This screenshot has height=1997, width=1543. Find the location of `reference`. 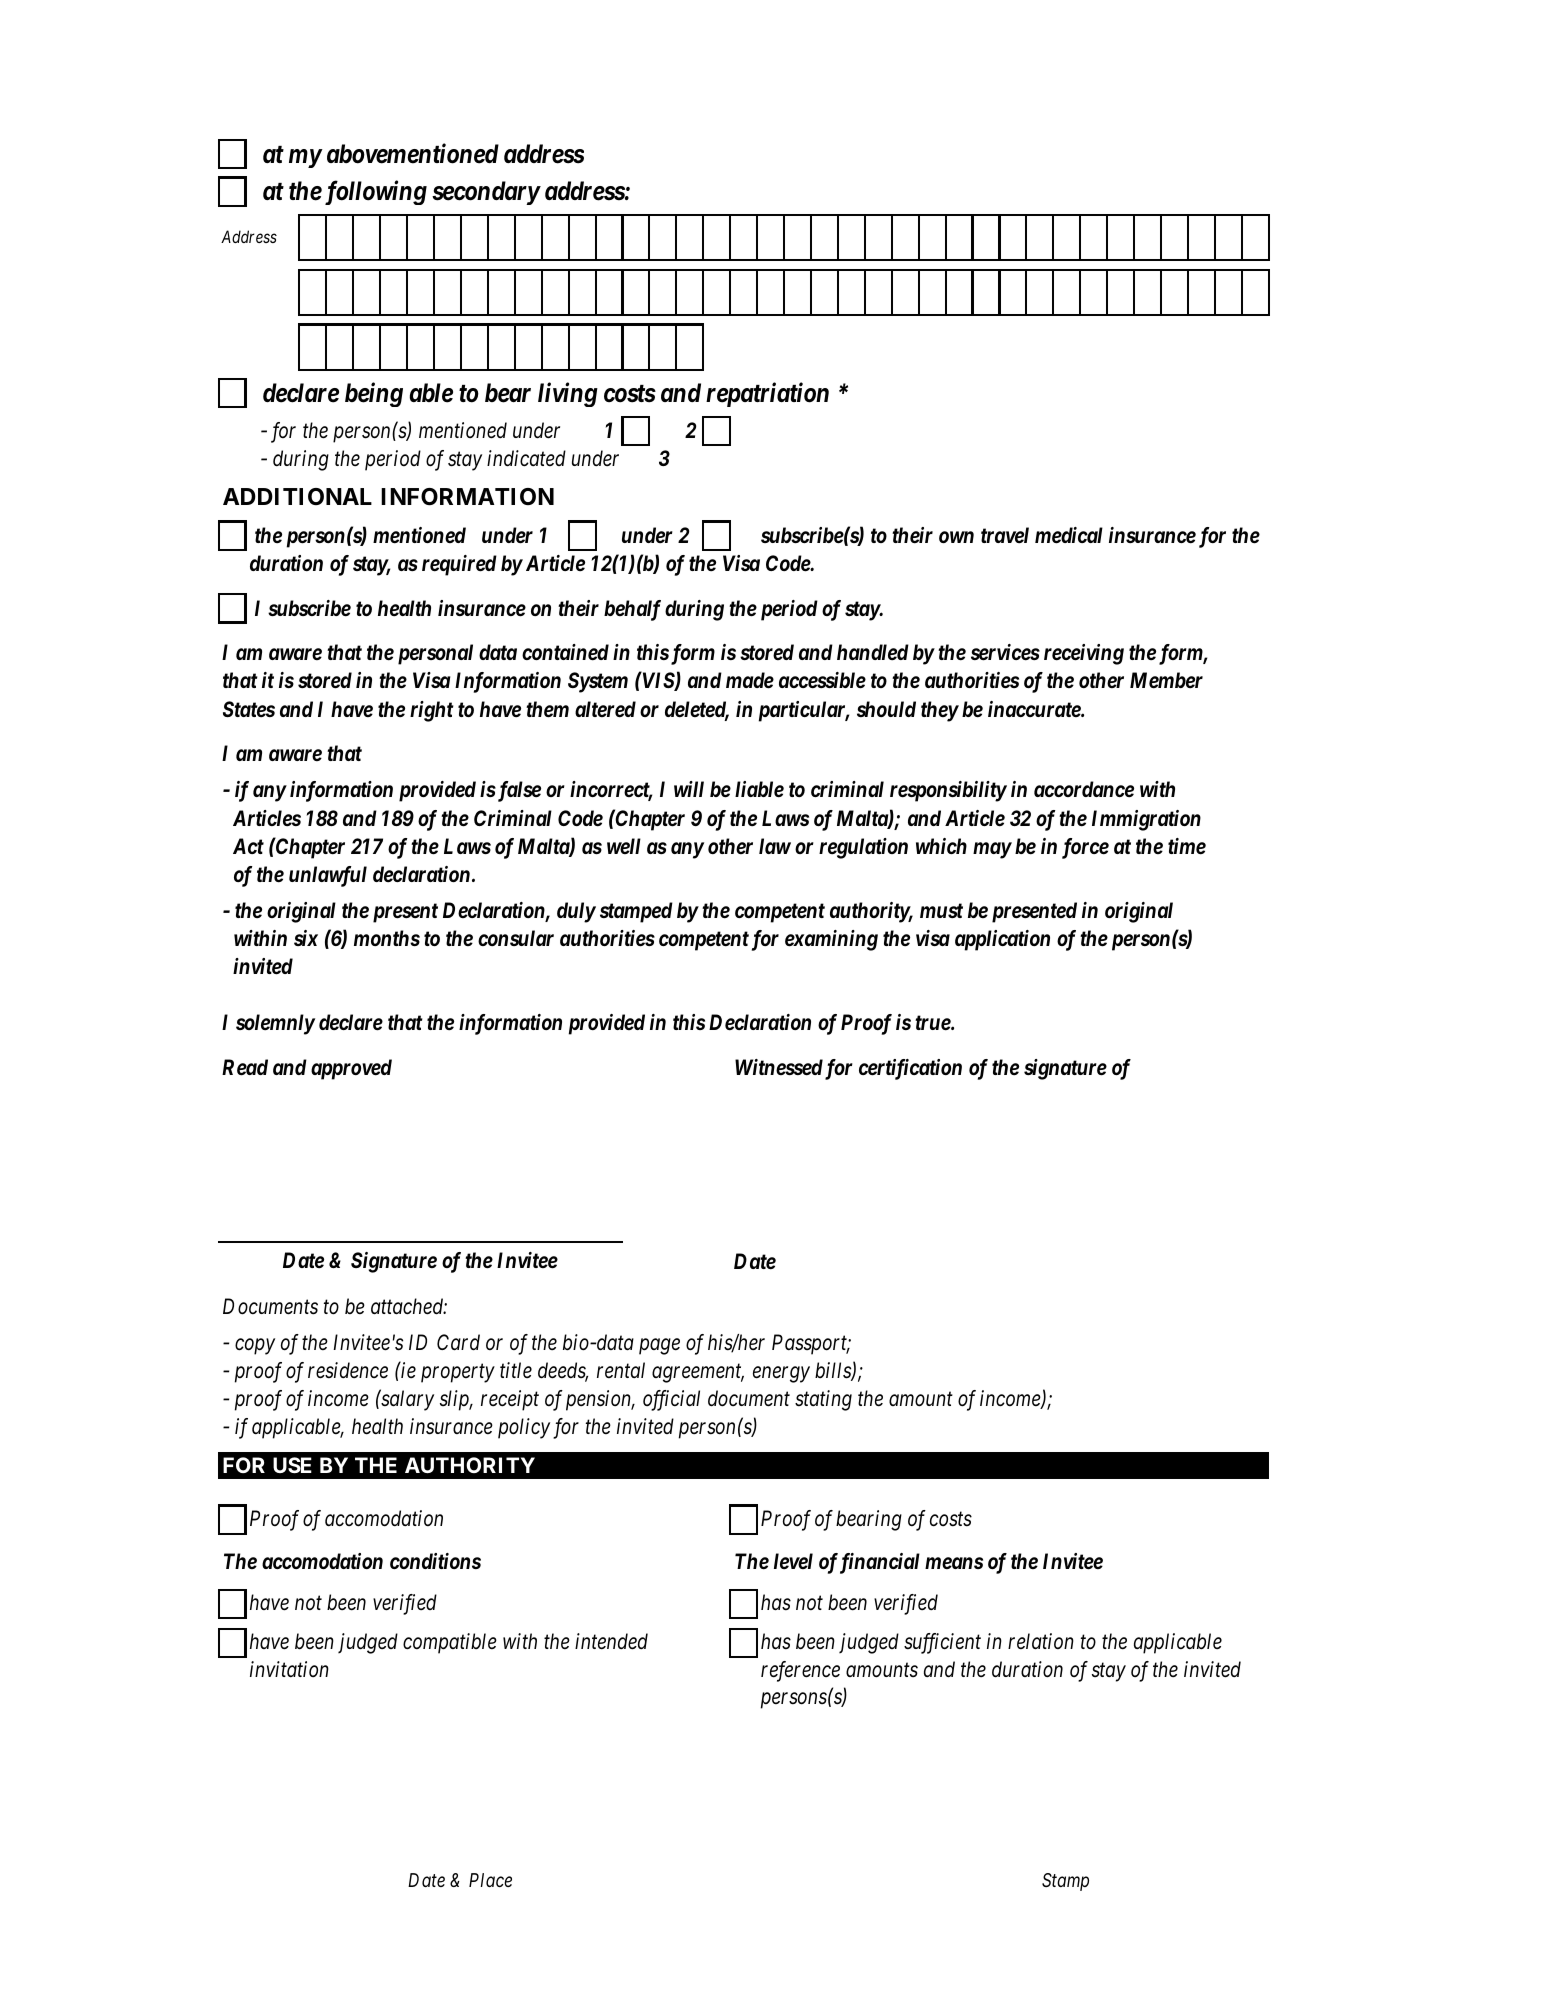

reference is located at coordinates (800, 1671).
